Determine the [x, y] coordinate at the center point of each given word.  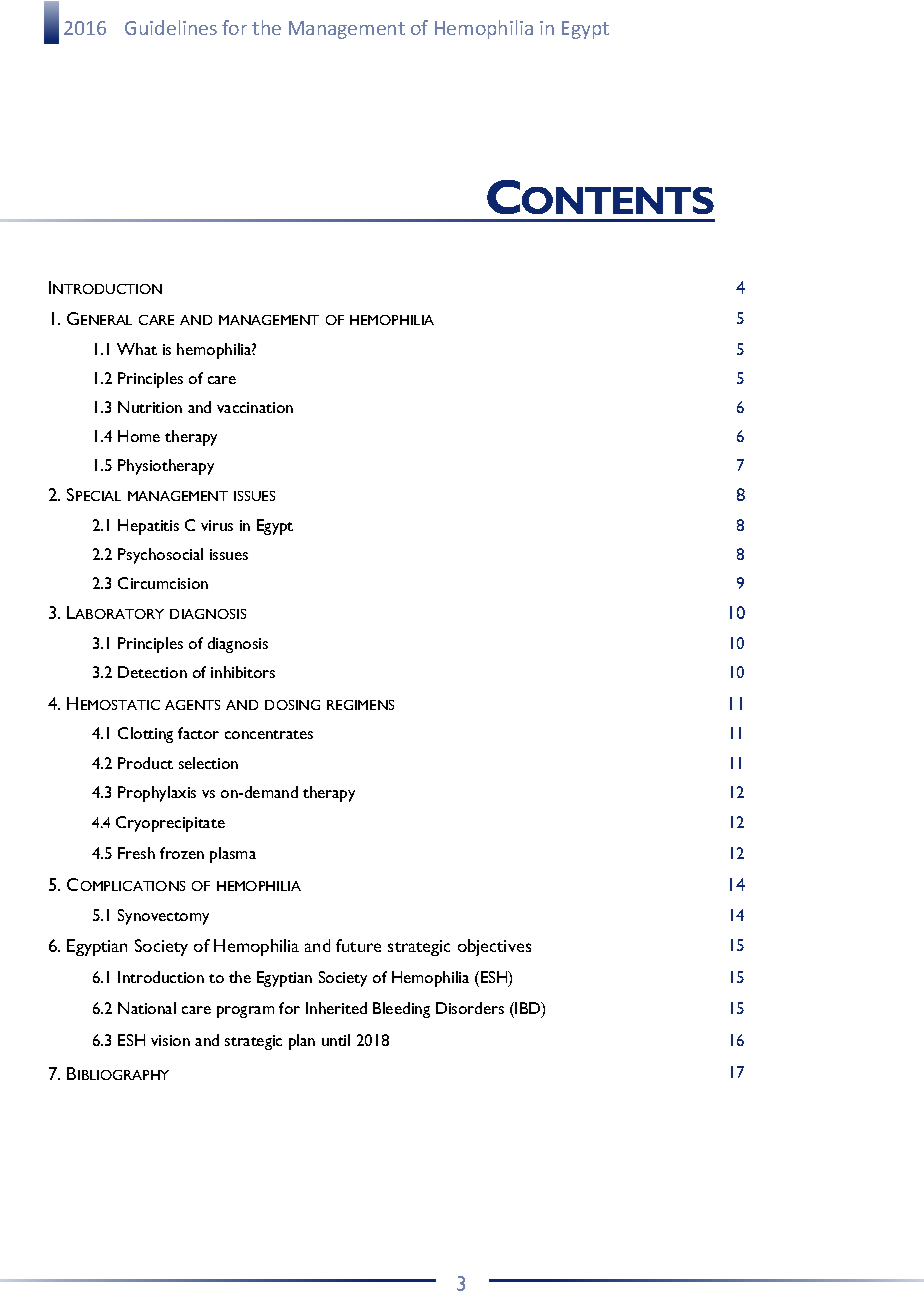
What [137, 349]
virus [217, 525]
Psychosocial [160, 556]
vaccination [255, 407]
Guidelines [171, 27]
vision [170, 1040]
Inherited [336, 1008]
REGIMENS [360, 705]
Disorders [470, 1008]
